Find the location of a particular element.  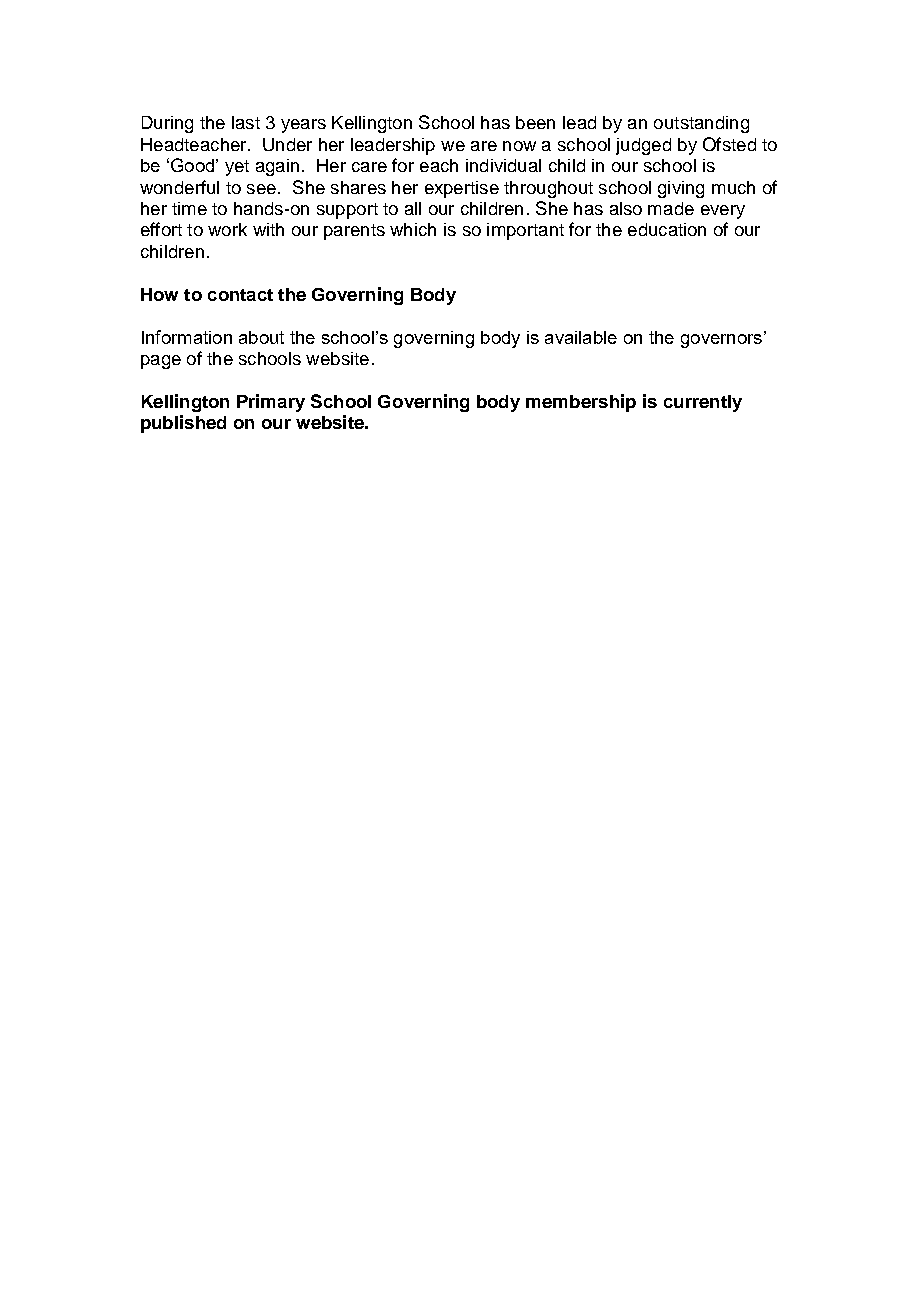

last is located at coordinates (246, 122).
